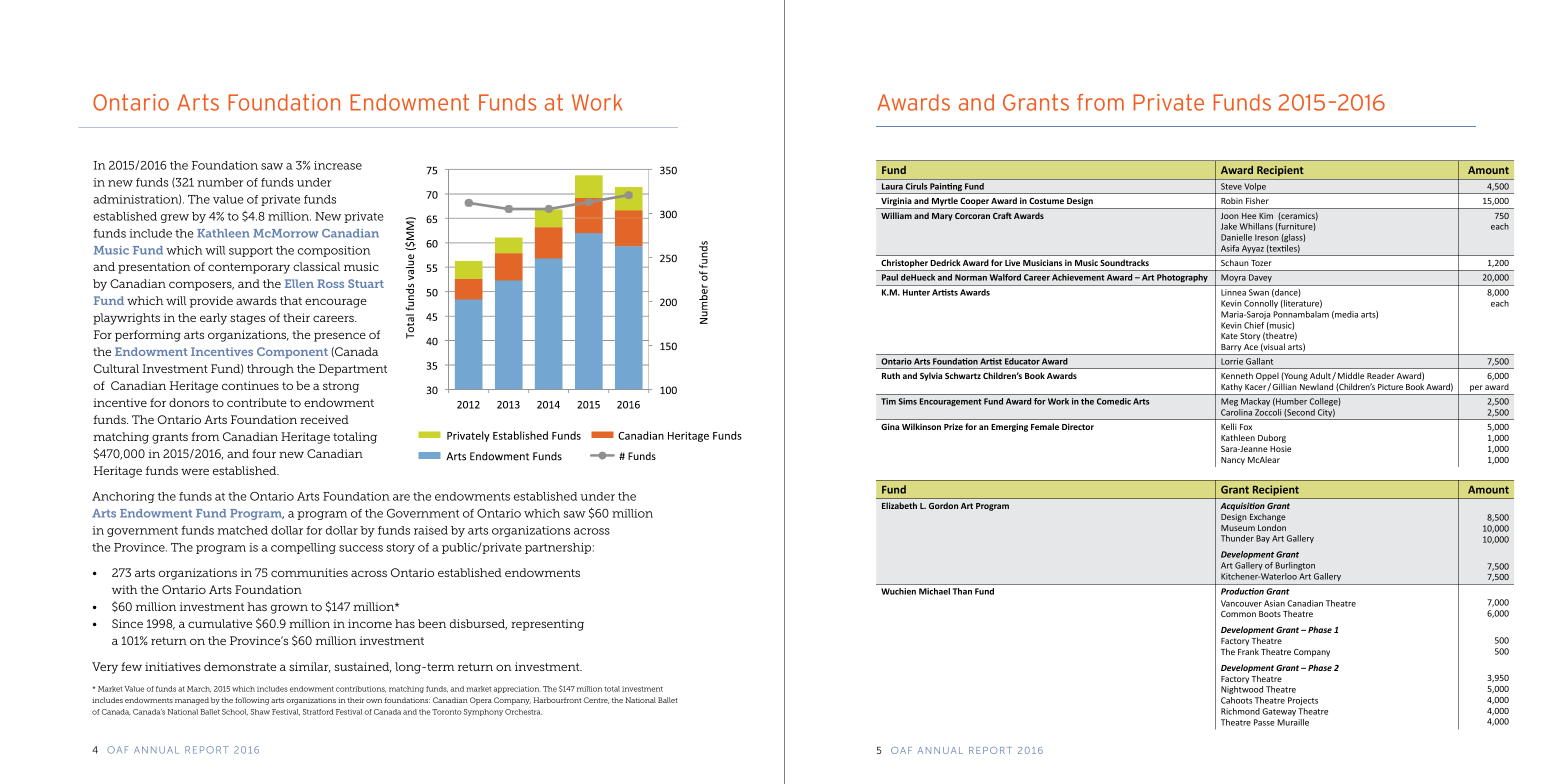 The image size is (1568, 784). I want to click on Gina, so click(890, 426).
